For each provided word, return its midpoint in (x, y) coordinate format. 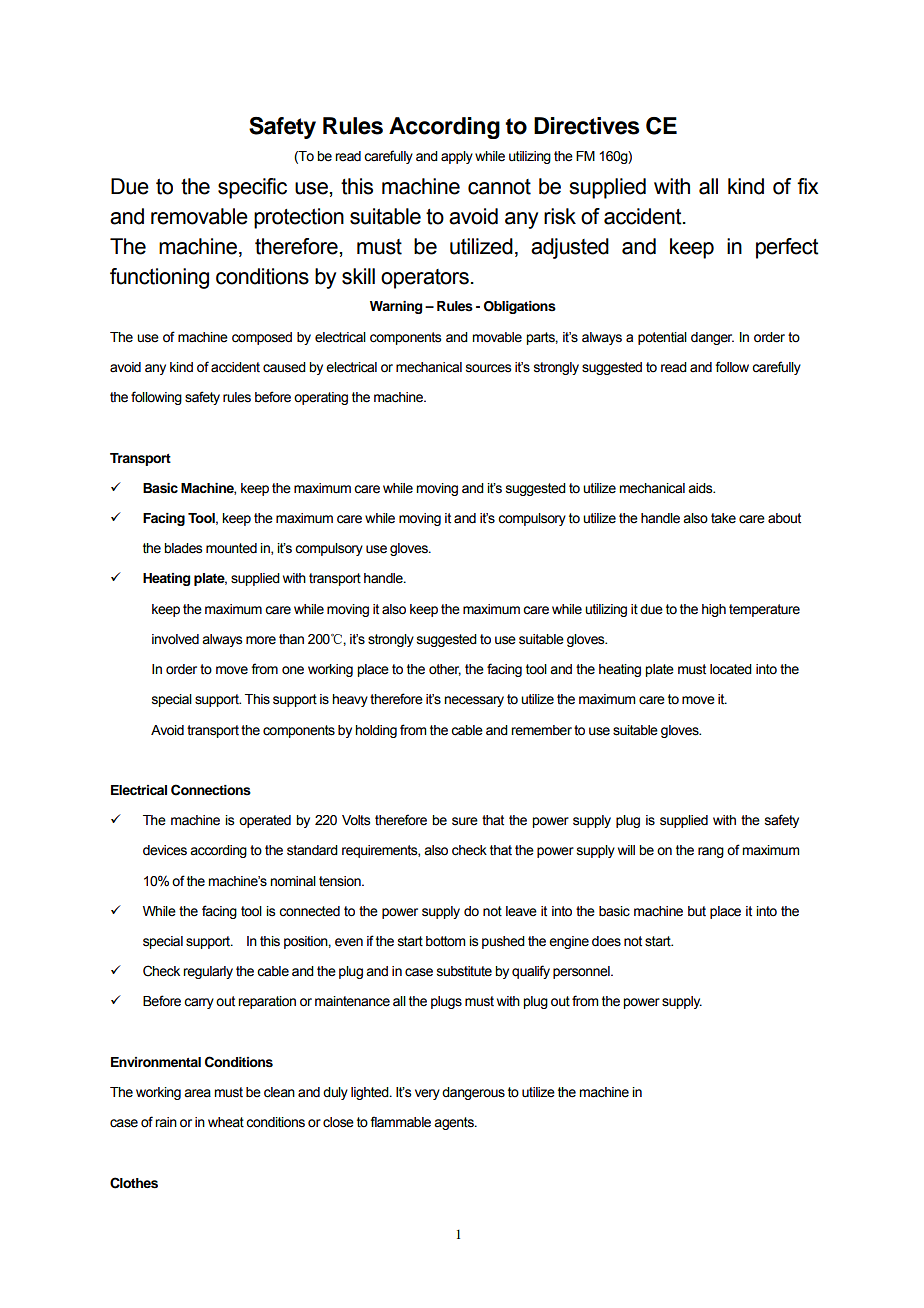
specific (252, 188)
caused (284, 367)
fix (807, 186)
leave (521, 911)
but (697, 911)
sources (488, 368)
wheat (226, 1122)
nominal (293, 881)
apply (457, 157)
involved (175, 639)
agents (455, 1123)
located (731, 669)
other (445, 670)
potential (662, 338)
